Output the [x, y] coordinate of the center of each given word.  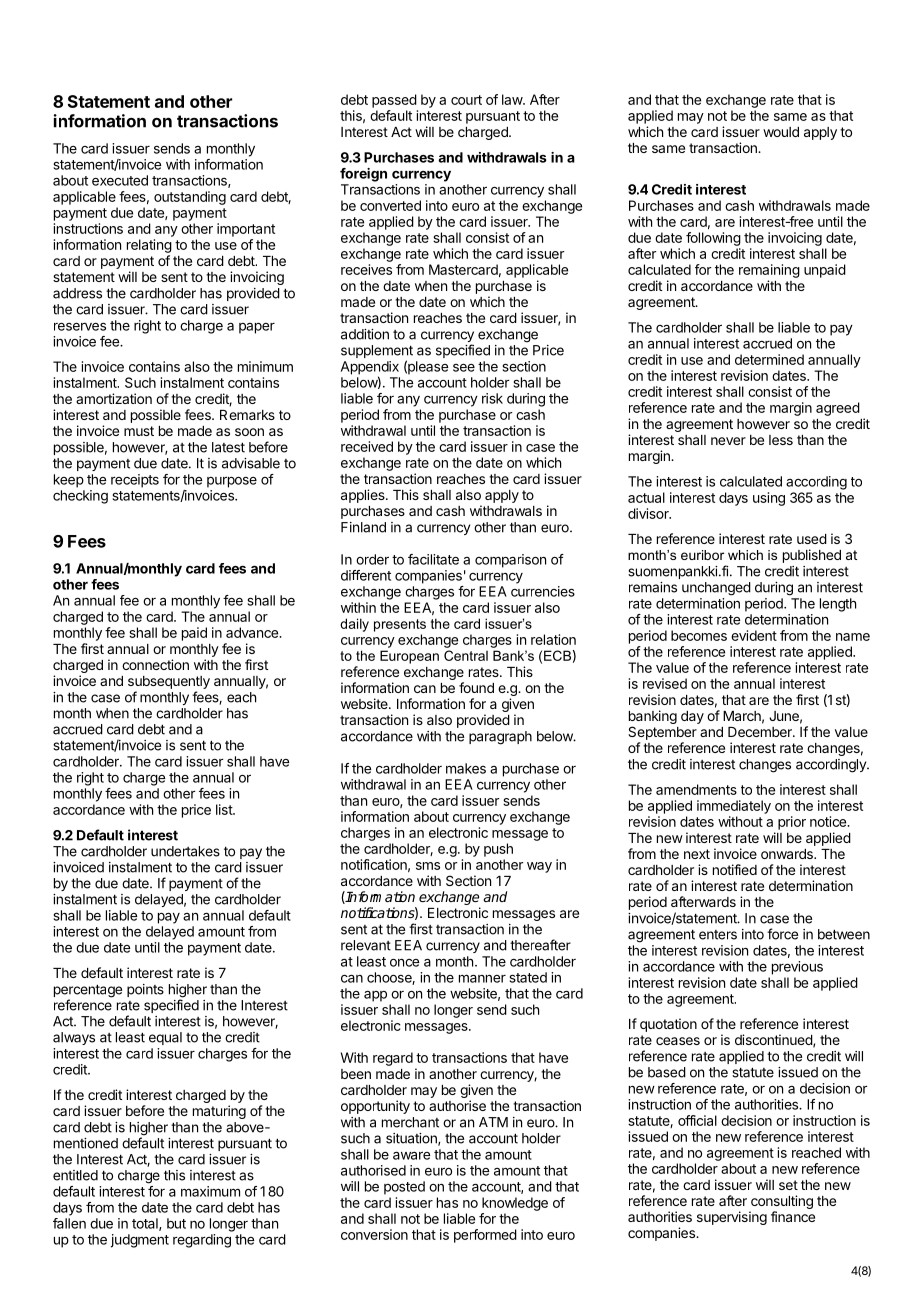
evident [754, 635]
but [176, 1223]
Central [466, 655]
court [466, 100]
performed [485, 1236]
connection [155, 664]
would [781, 132]
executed [120, 180]
